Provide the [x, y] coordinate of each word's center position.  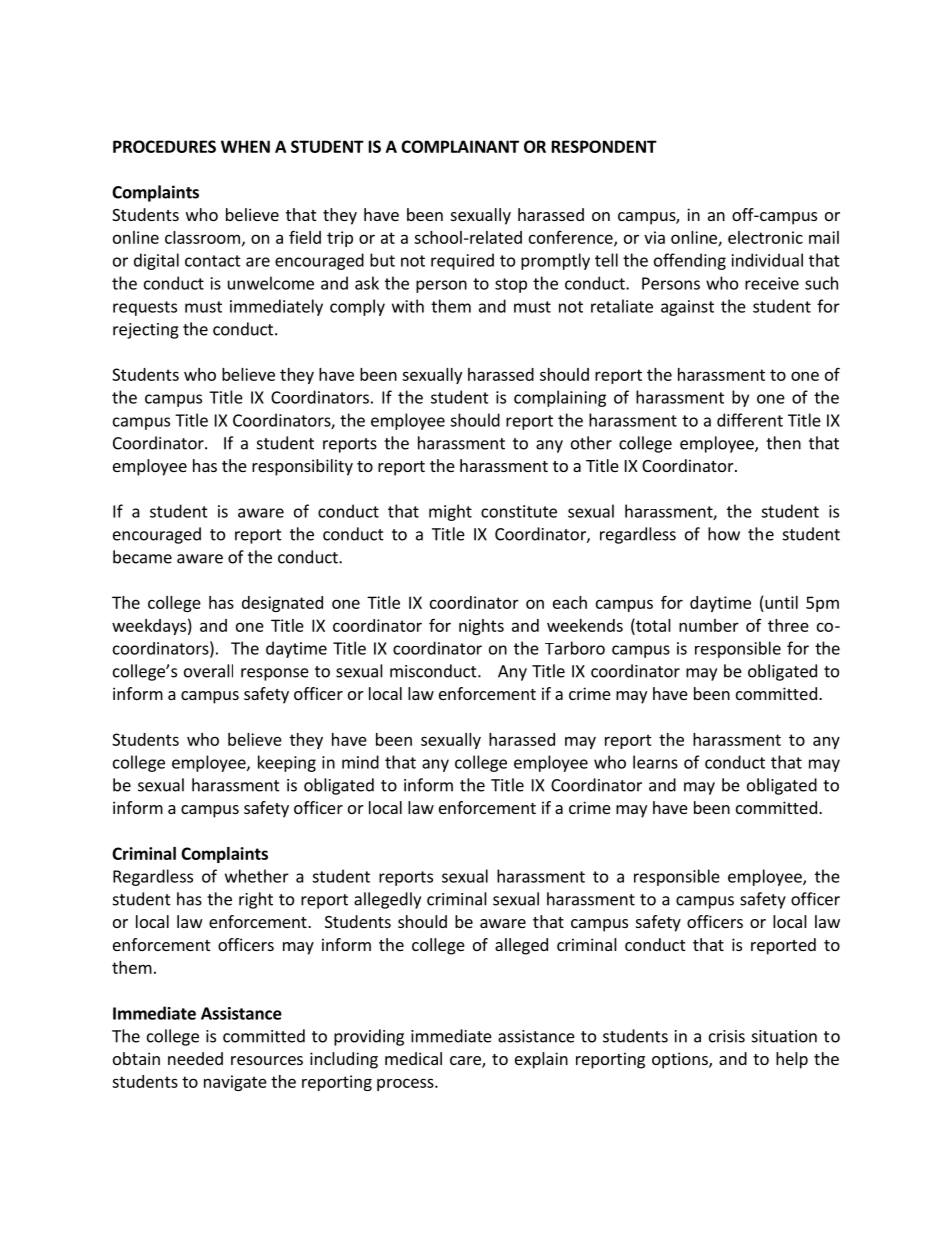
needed [195, 1058]
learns [655, 762]
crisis [727, 1036]
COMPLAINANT [460, 146]
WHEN [245, 146]
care [466, 1062]
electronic [765, 237]
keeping [287, 763]
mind [360, 762]
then [783, 443]
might [450, 512]
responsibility [302, 467]
